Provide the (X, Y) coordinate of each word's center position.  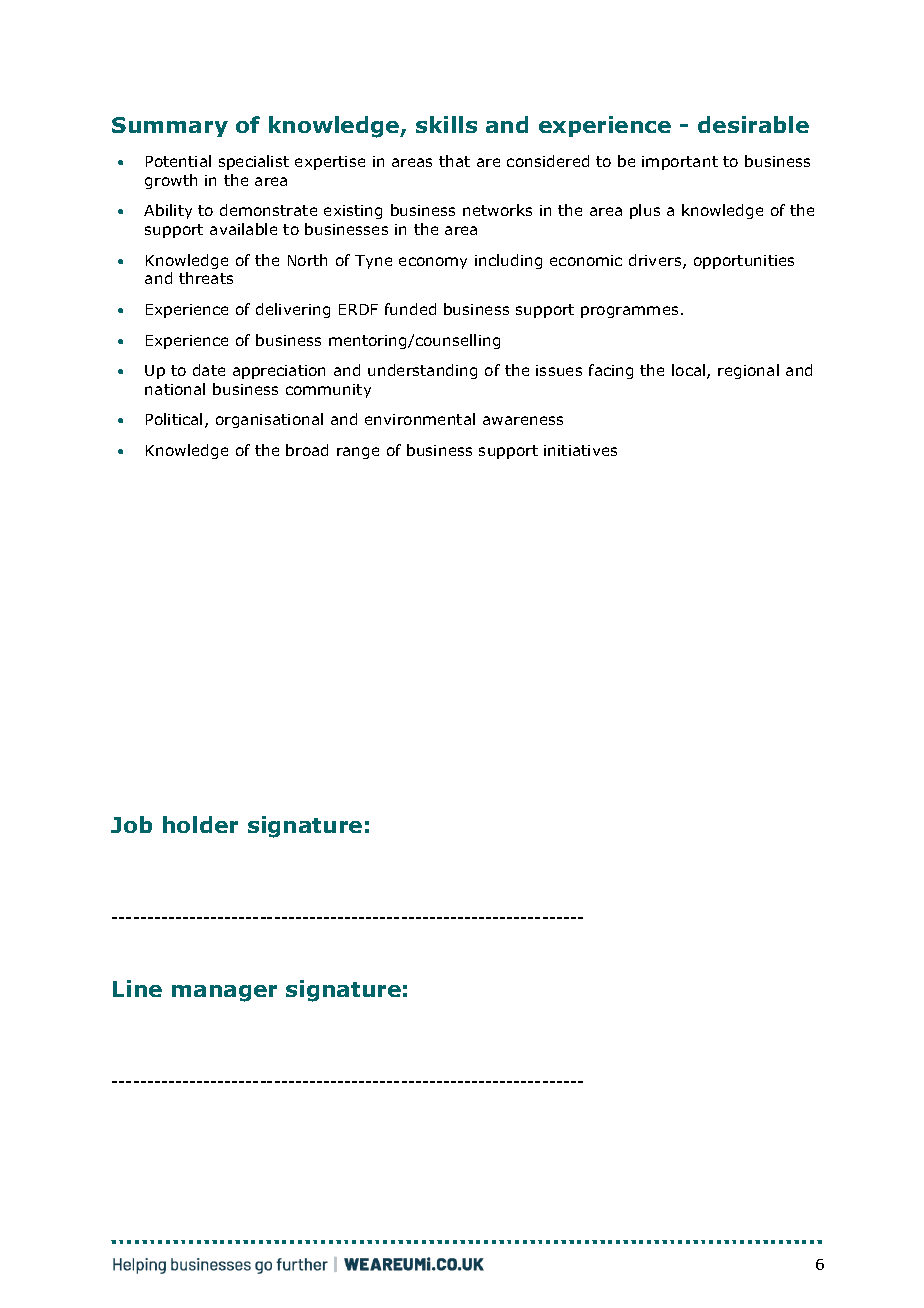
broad (307, 450)
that (454, 161)
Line (137, 988)
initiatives (580, 450)
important (680, 163)
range (358, 453)
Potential (178, 161)
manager (224, 993)
